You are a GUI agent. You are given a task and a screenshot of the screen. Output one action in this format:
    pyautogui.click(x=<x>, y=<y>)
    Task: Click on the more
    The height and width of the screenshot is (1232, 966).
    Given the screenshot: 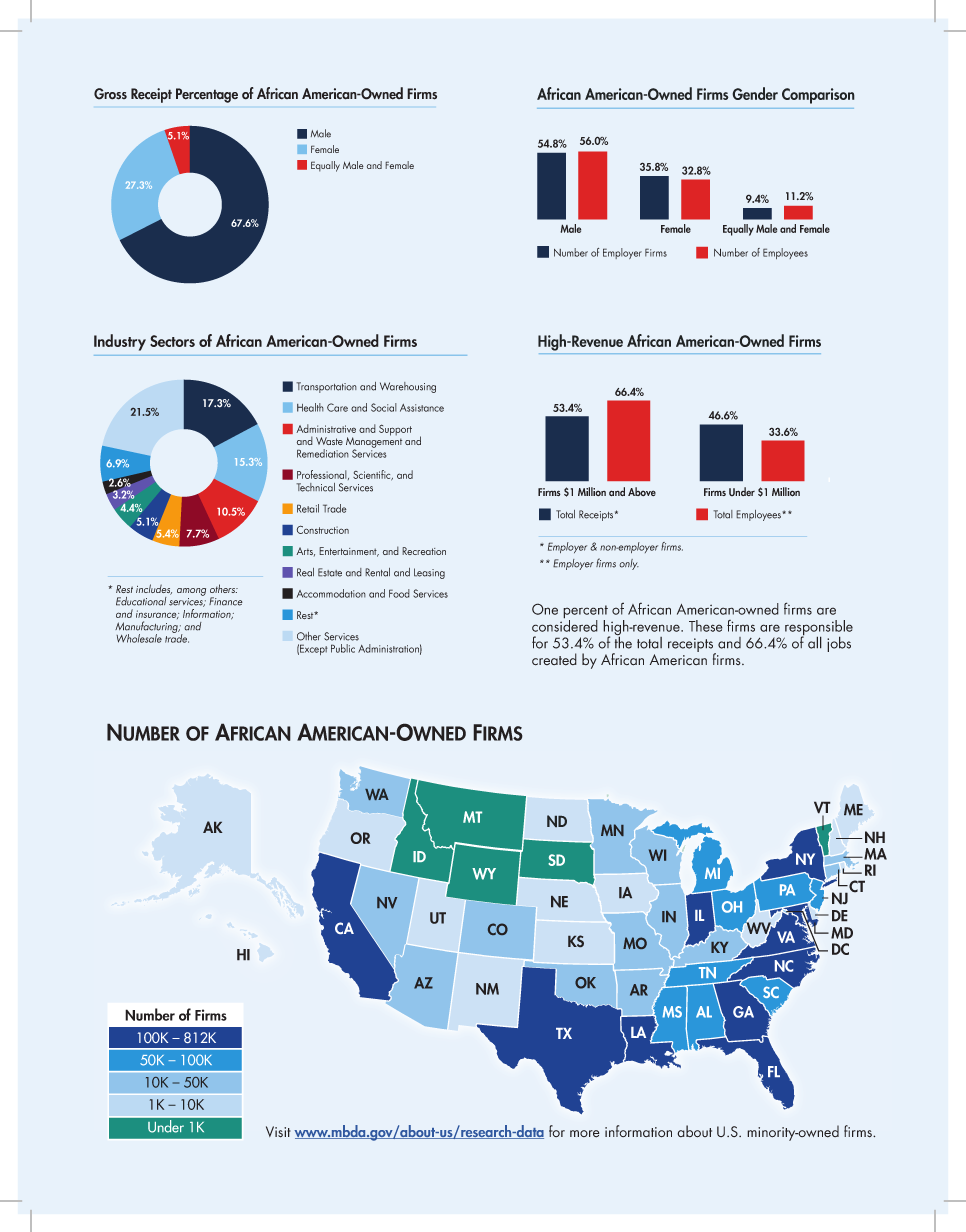 What is the action you would take?
    pyautogui.click(x=585, y=1134)
